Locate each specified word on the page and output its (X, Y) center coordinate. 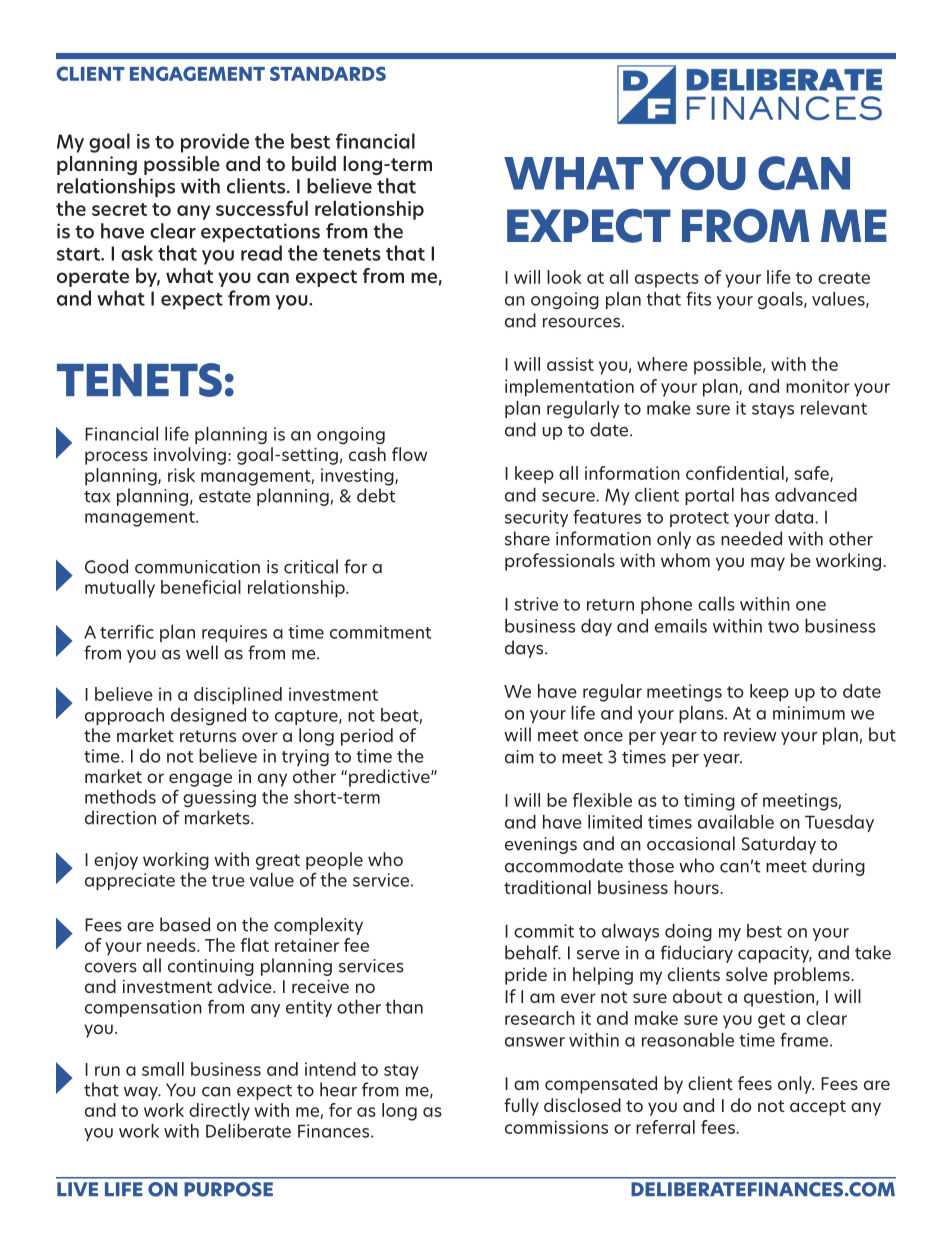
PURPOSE (228, 1189)
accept (818, 1108)
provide (215, 143)
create (844, 278)
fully (521, 1107)
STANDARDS (328, 73)
